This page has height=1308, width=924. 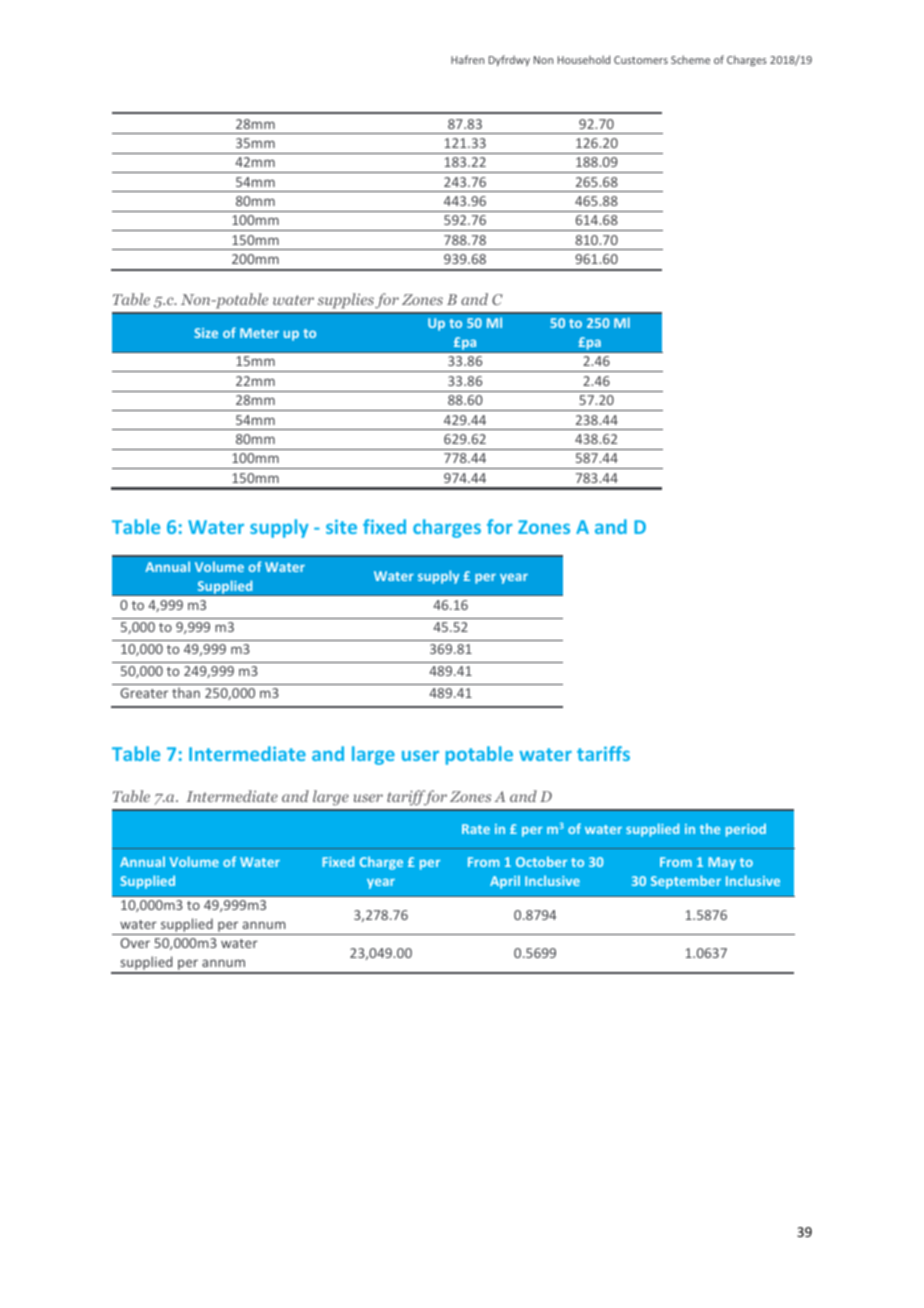 I want to click on supplies, so click(x=346, y=301).
